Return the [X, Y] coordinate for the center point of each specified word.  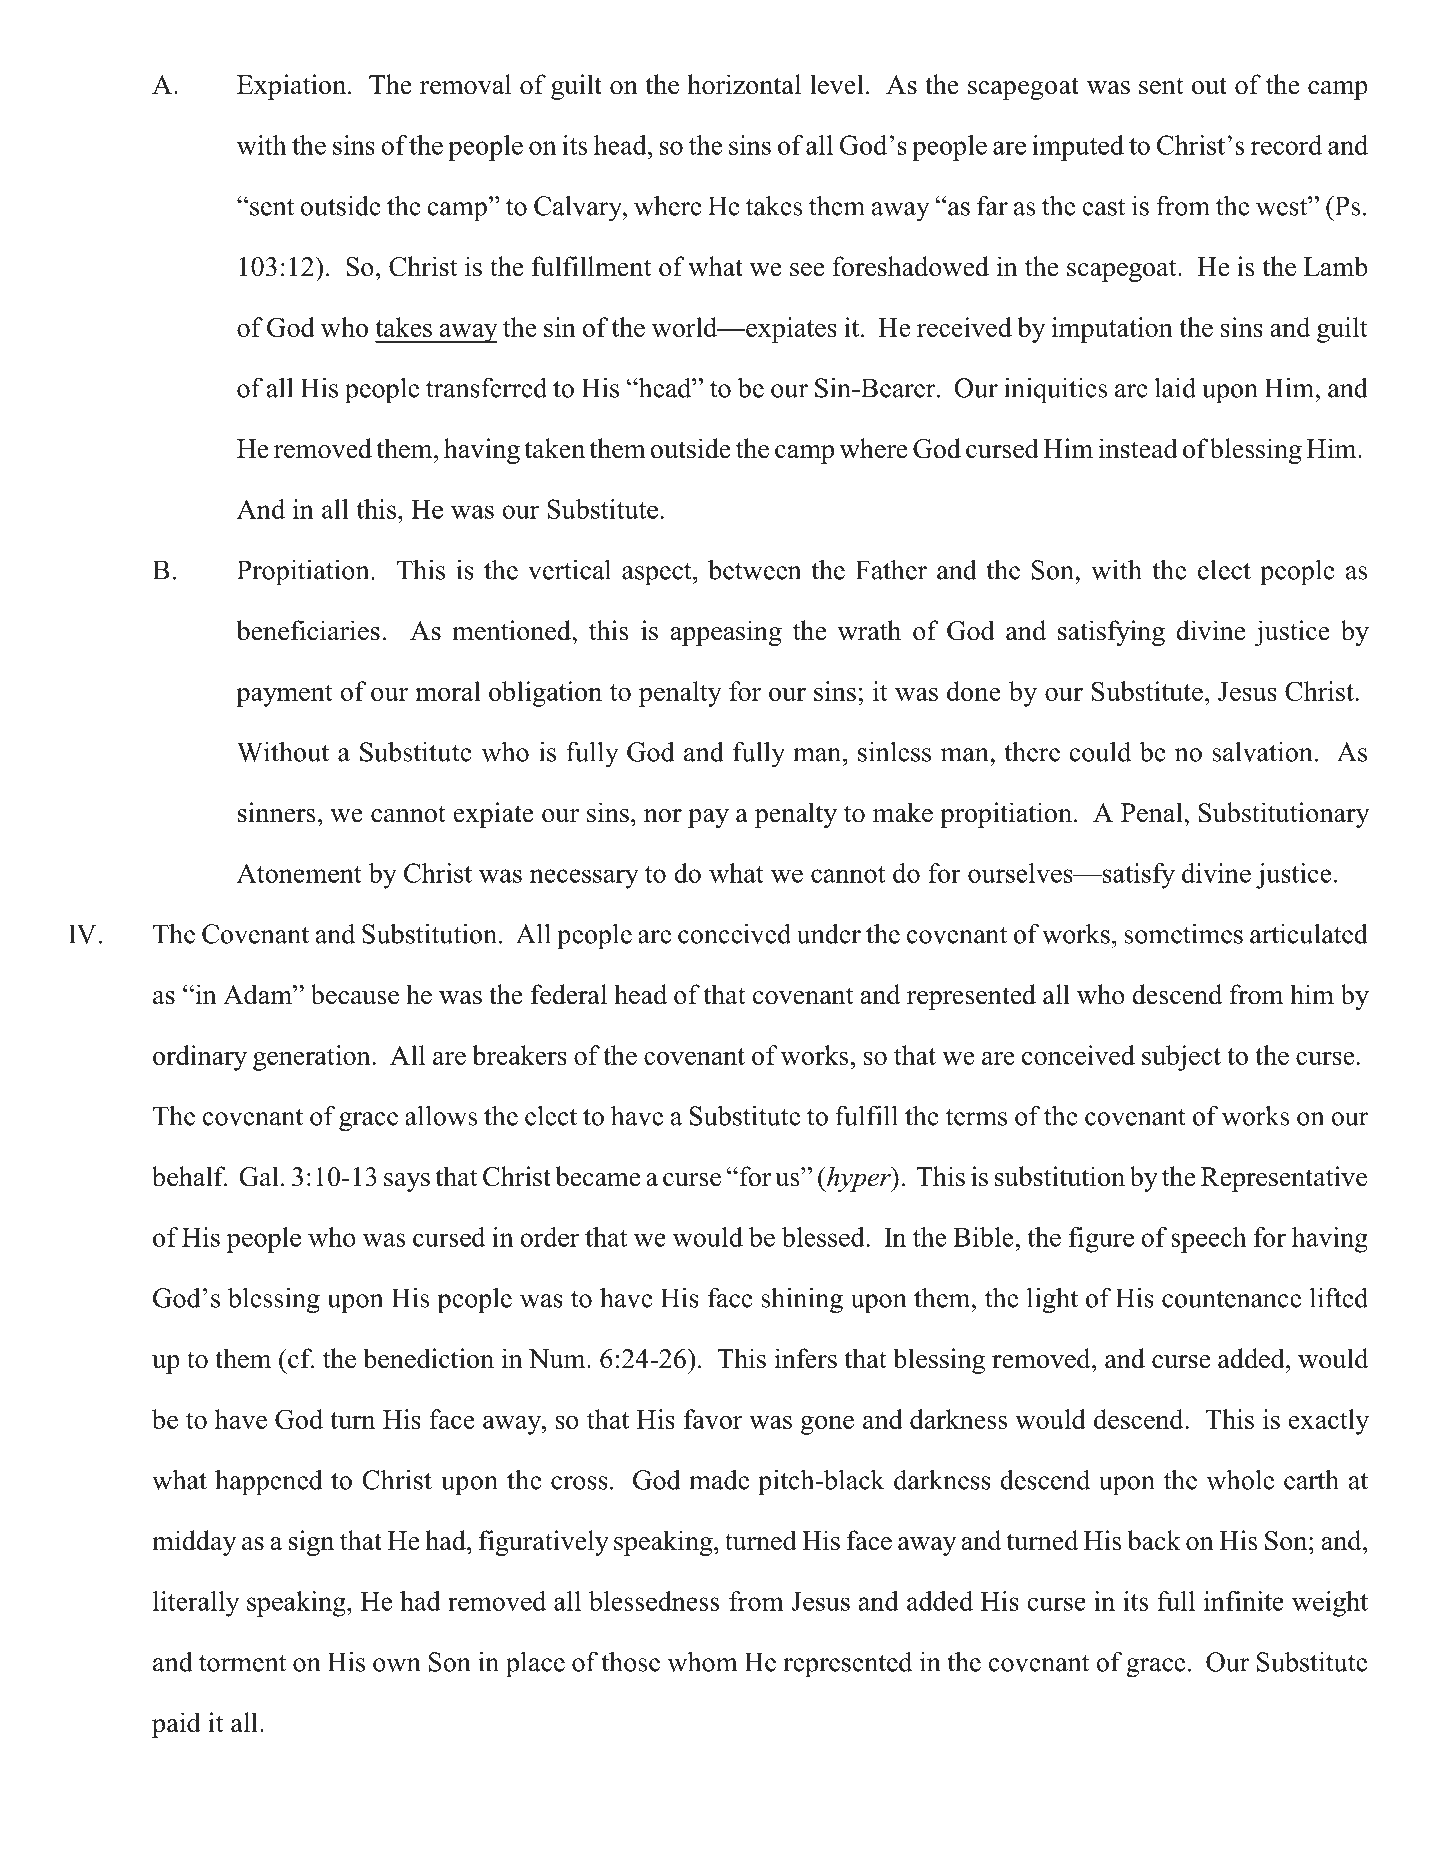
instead [1138, 448]
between [754, 570]
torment [242, 1663]
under [829, 933]
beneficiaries [308, 630]
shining [802, 1300]
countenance [1231, 1299]
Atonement [299, 873]
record [1286, 145]
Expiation [293, 87]
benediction [428, 1358]
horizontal [744, 84]
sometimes [1183, 934]
